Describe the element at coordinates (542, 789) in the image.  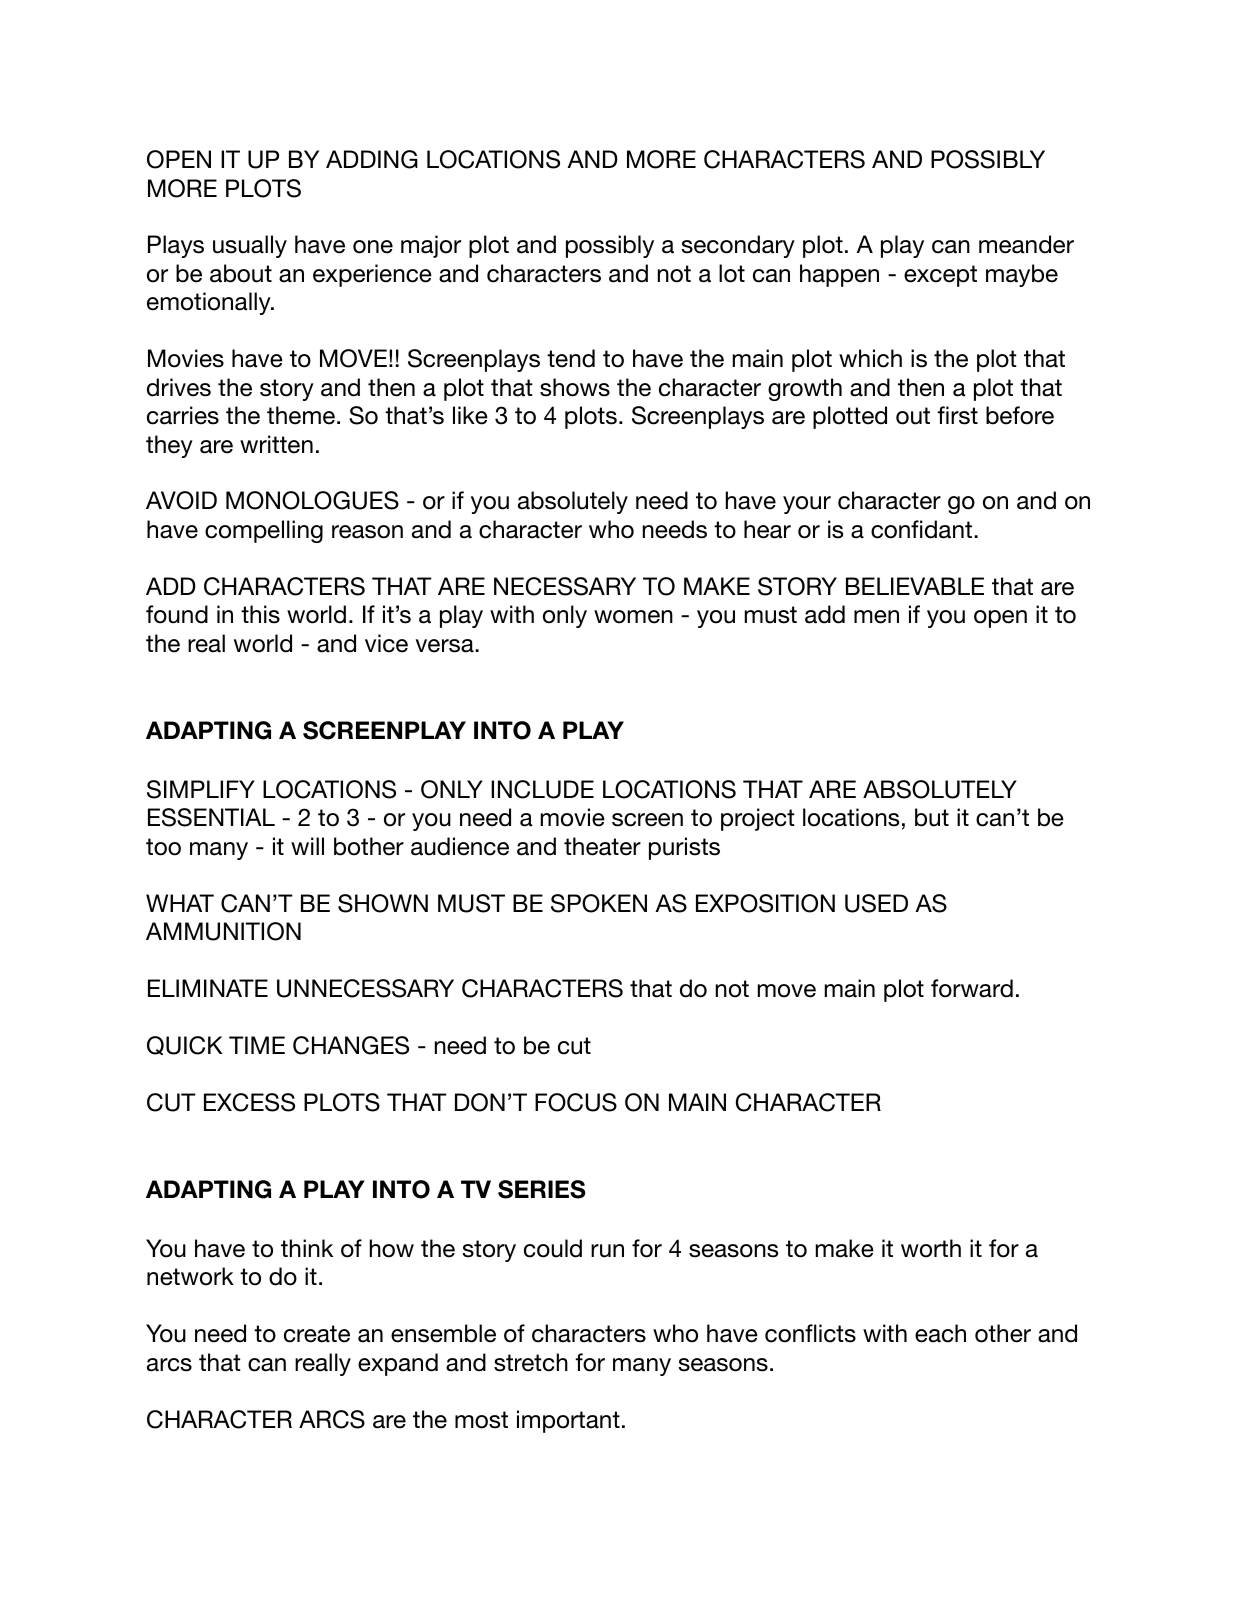
I see `INCLUDE` at that location.
